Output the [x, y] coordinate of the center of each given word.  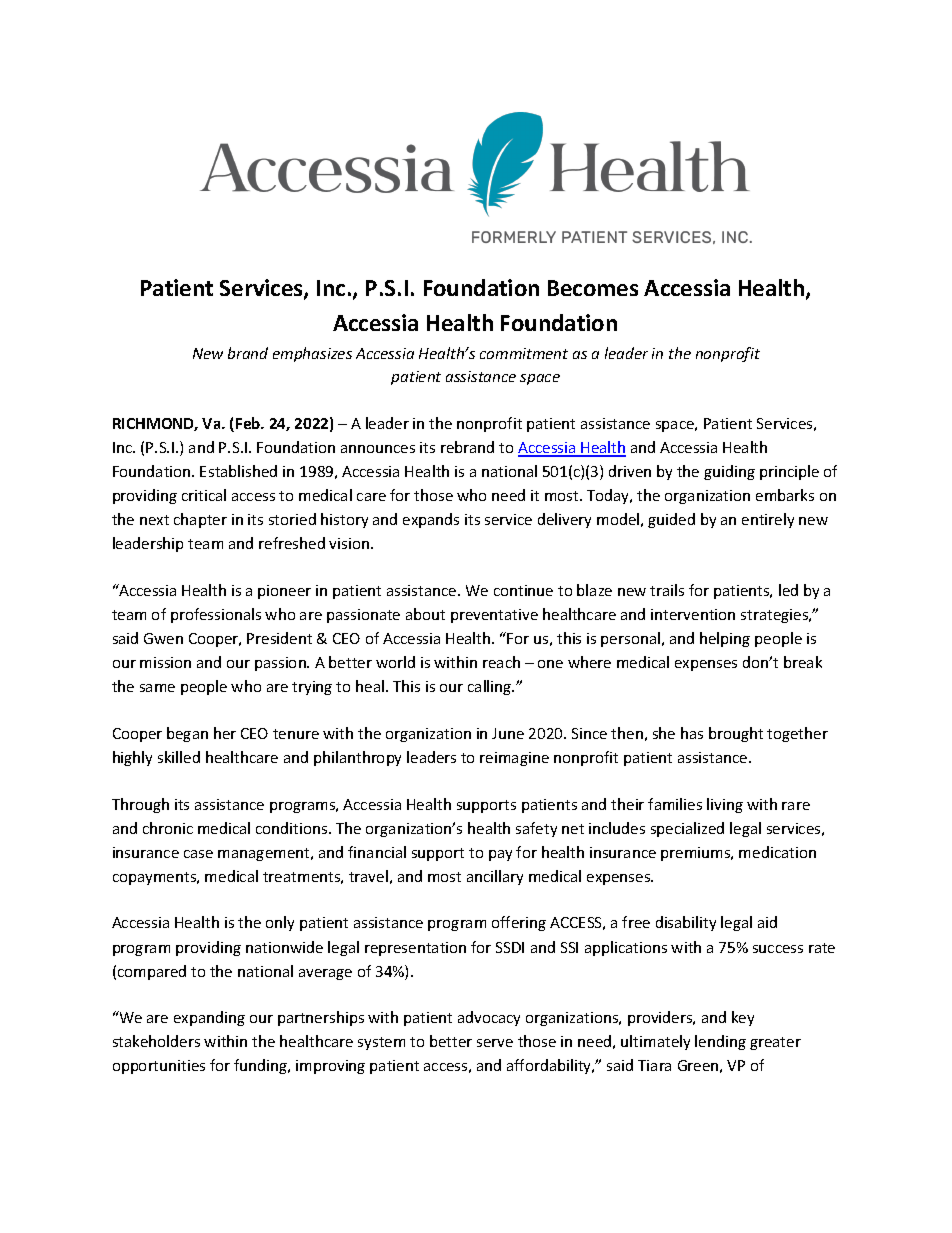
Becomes [593, 288]
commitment [524, 353]
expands [431, 520]
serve [495, 1043]
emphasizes [312, 354]
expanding [209, 1018]
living [725, 805]
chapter [200, 520]
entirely [768, 520]
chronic [168, 828]
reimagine [514, 759]
